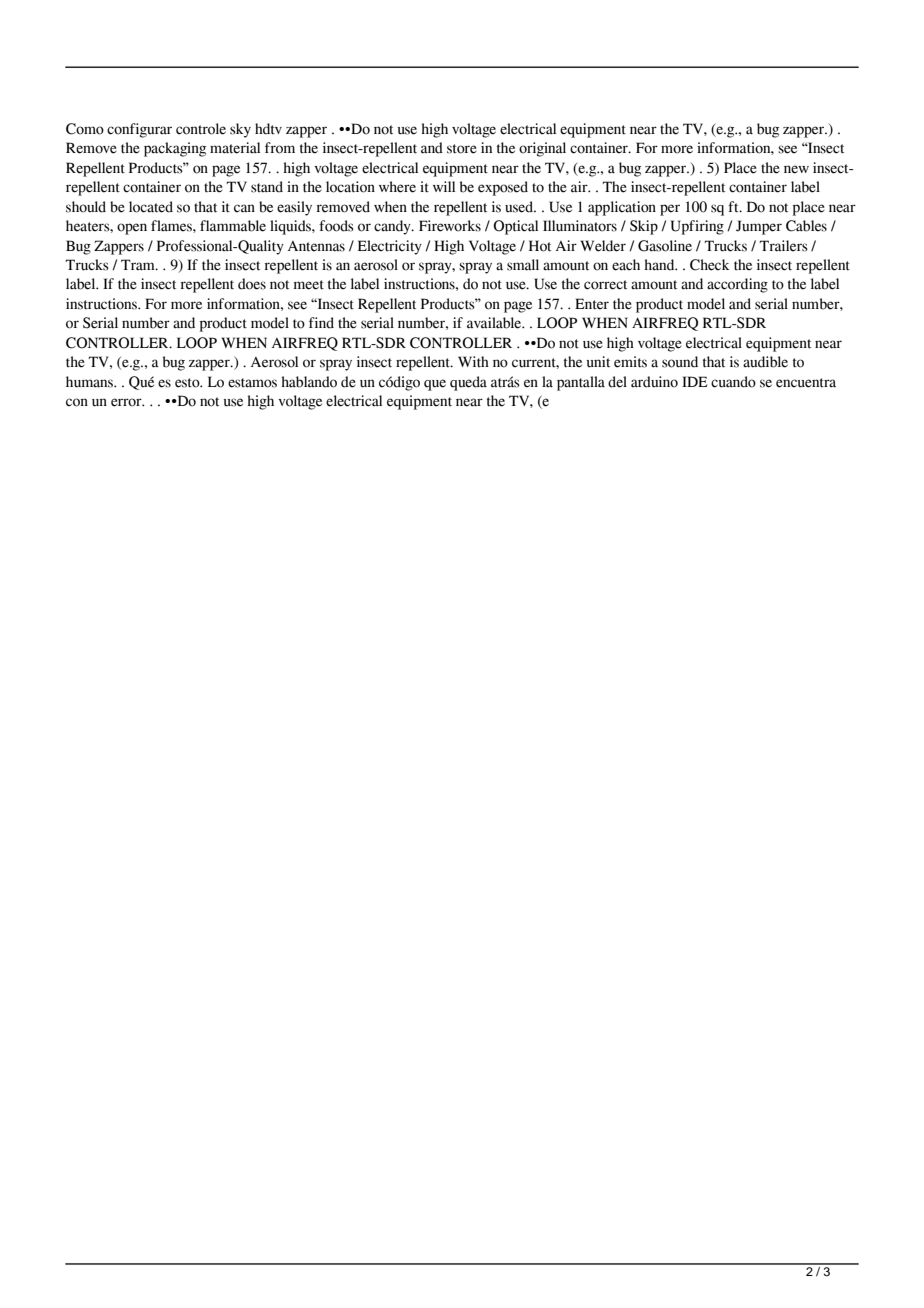 Image resolution: width=924 pixels, height=1308 pixels. I want to click on original, so click(542, 149).
